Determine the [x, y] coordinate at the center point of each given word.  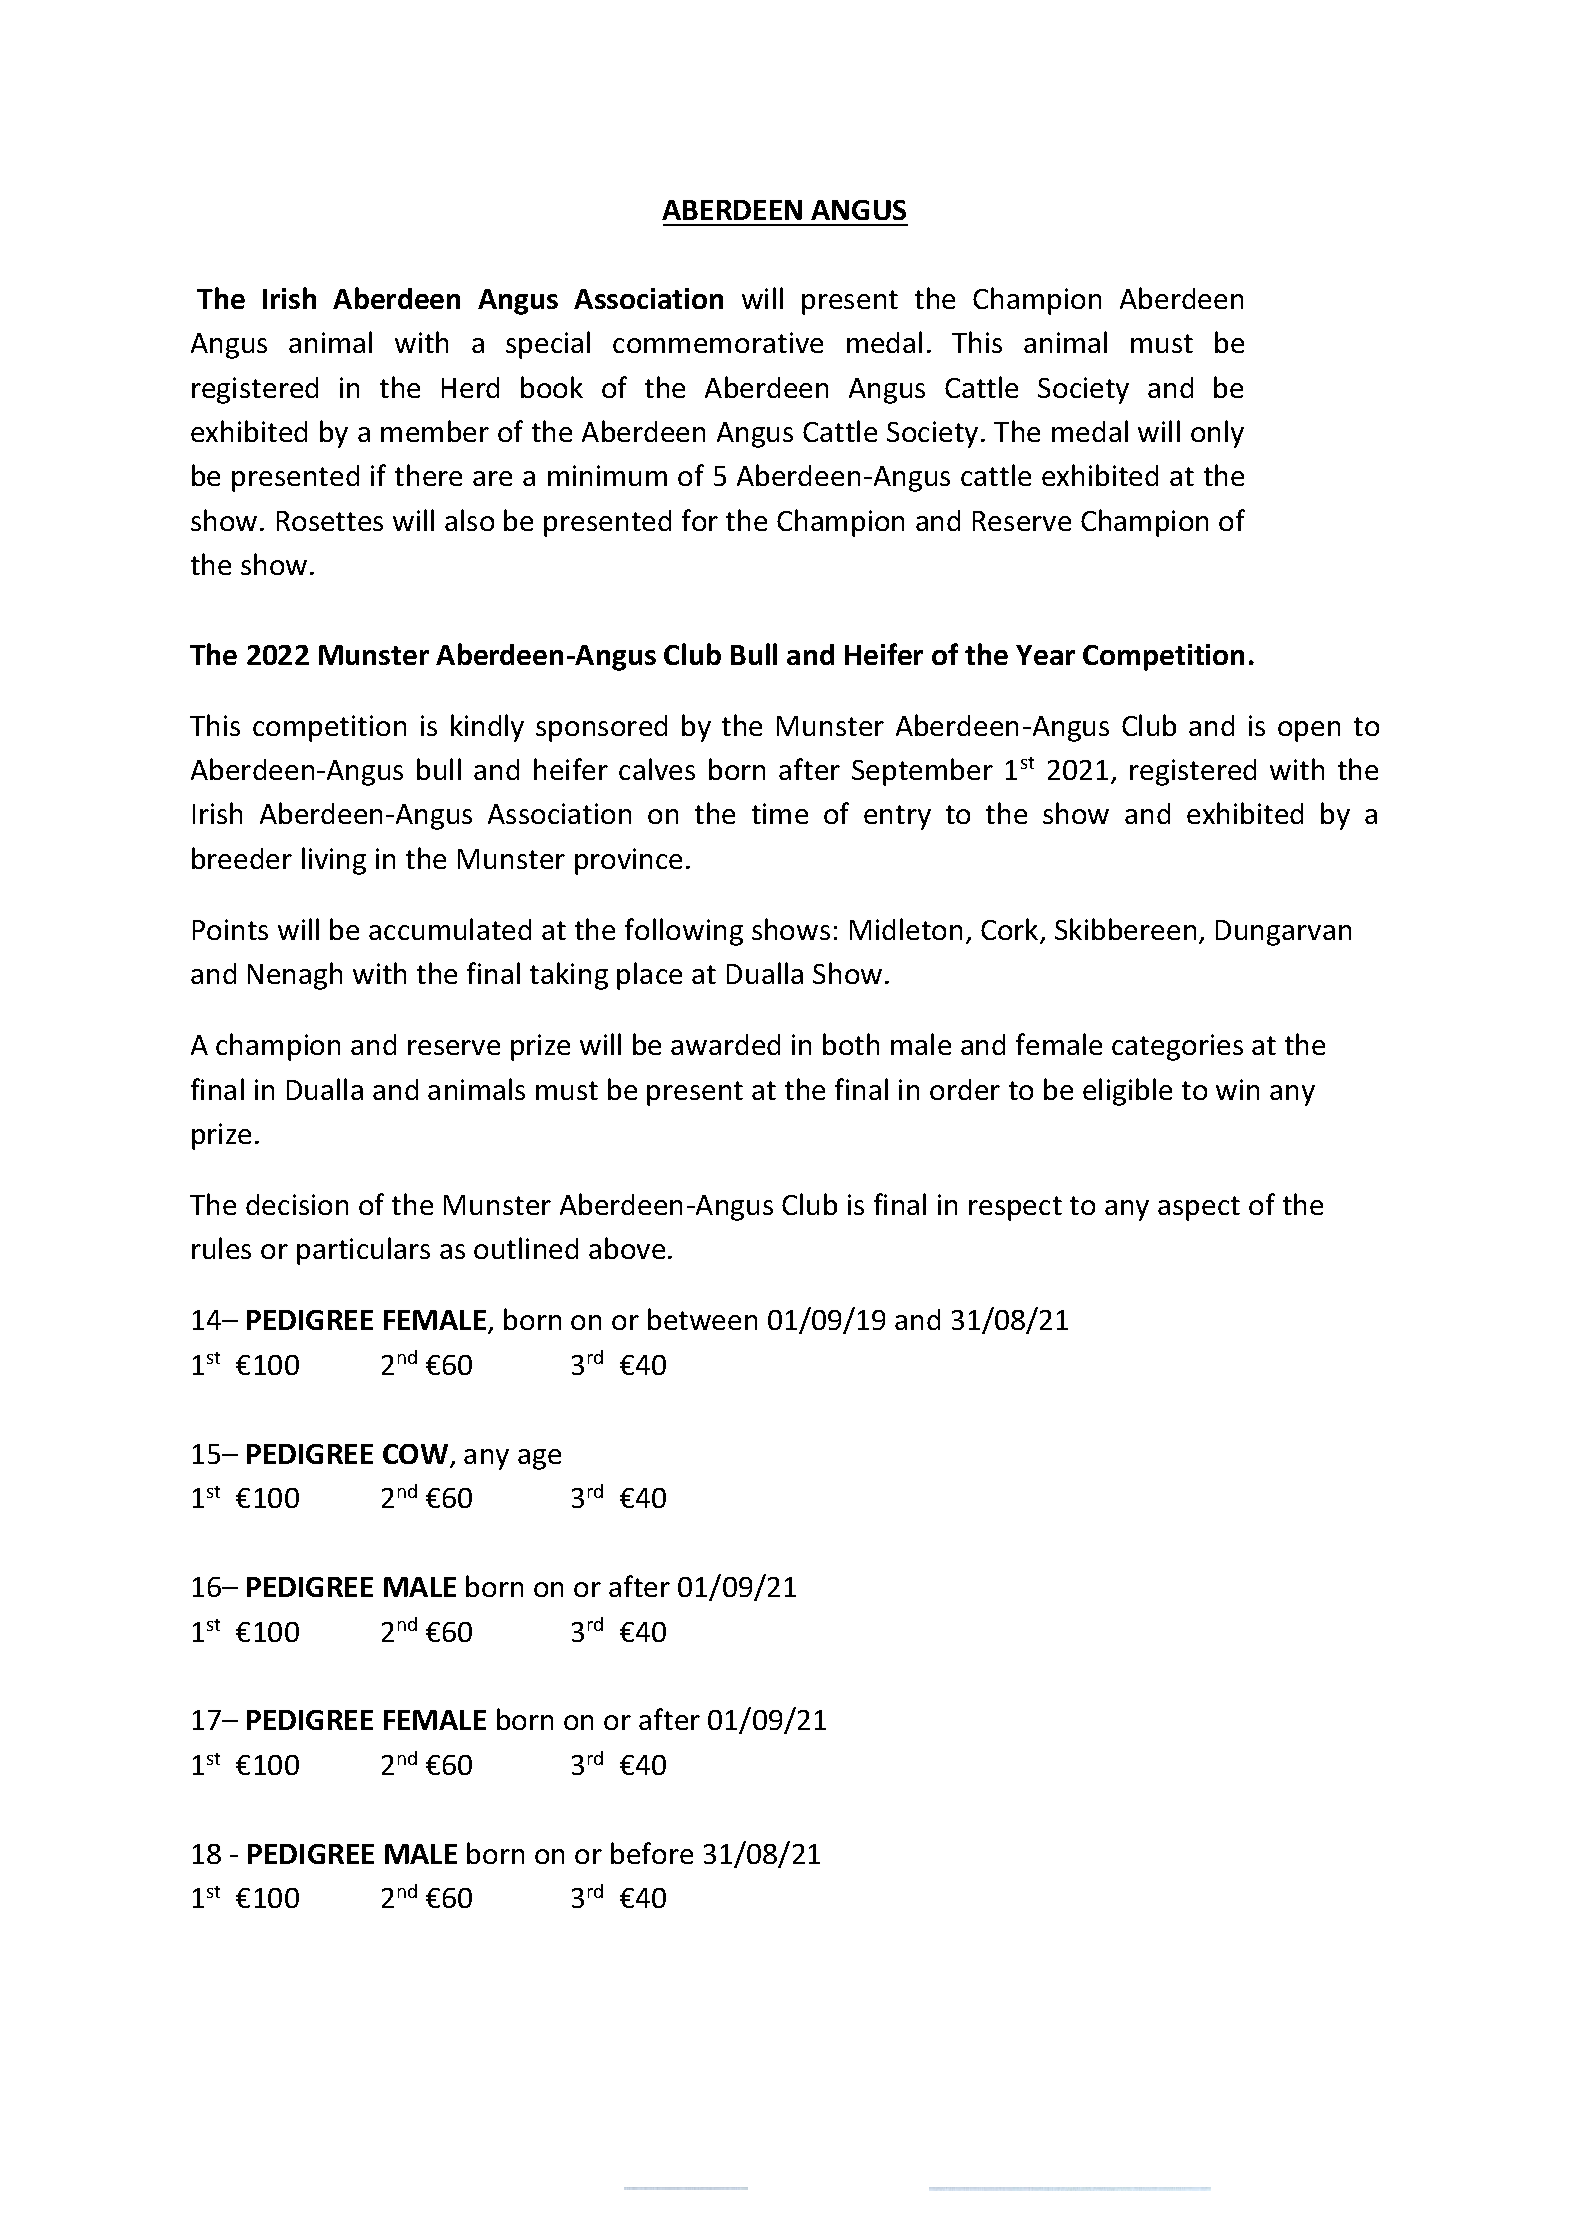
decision [297, 1204]
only [1217, 434]
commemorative [718, 342]
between [702, 1319]
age [539, 1459]
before [652, 1853]
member [435, 431]
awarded [725, 1044]
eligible [1127, 1092]
